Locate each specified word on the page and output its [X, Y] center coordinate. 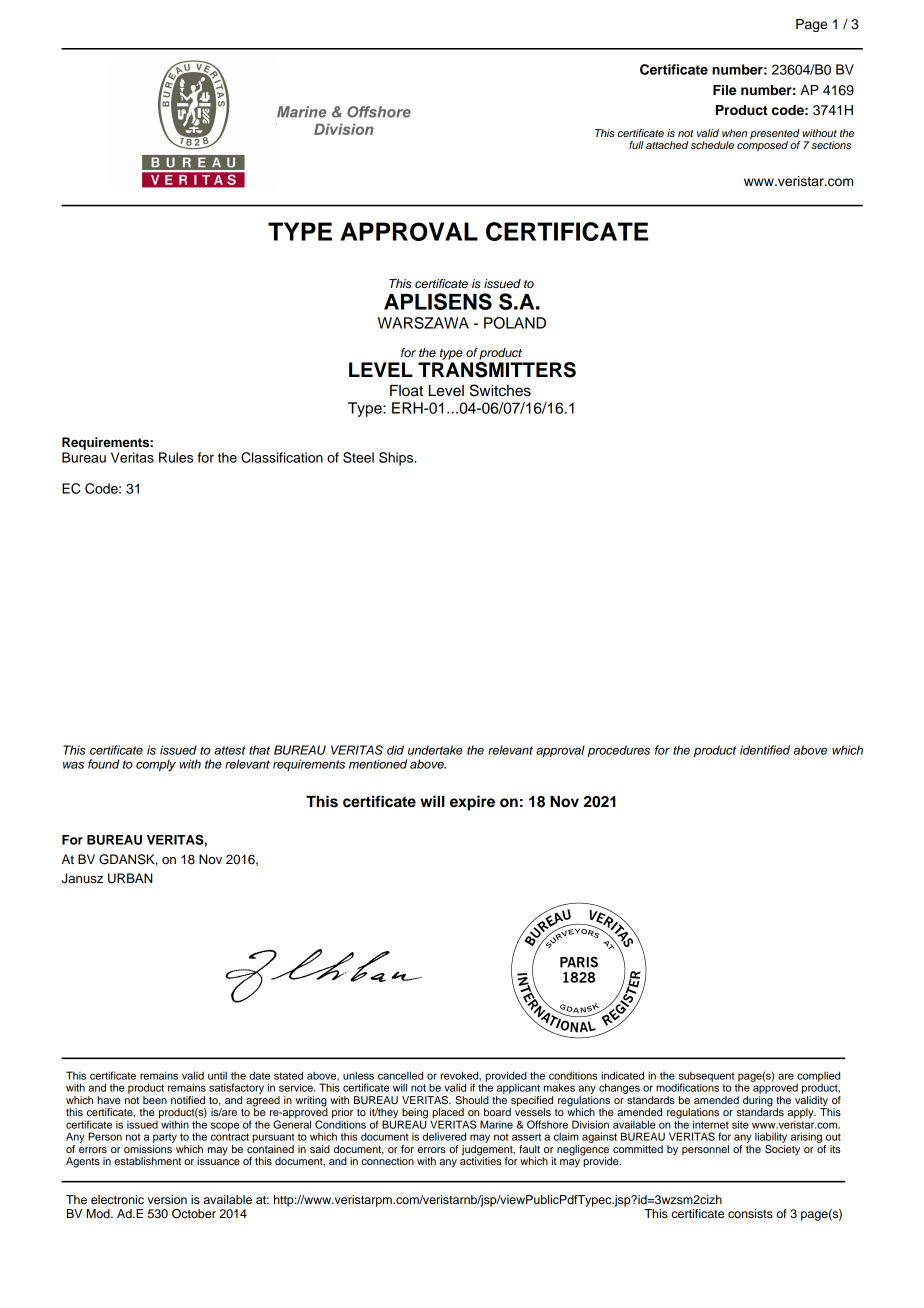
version [167, 1199]
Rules [176, 457]
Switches [500, 390]
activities [481, 1160]
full [636, 145]
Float [406, 391]
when [734, 133]
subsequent [706, 1077]
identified [765, 750]
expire [472, 803]
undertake [435, 750]
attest [230, 750]
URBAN [130, 878]
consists [750, 1213]
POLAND [515, 323]
